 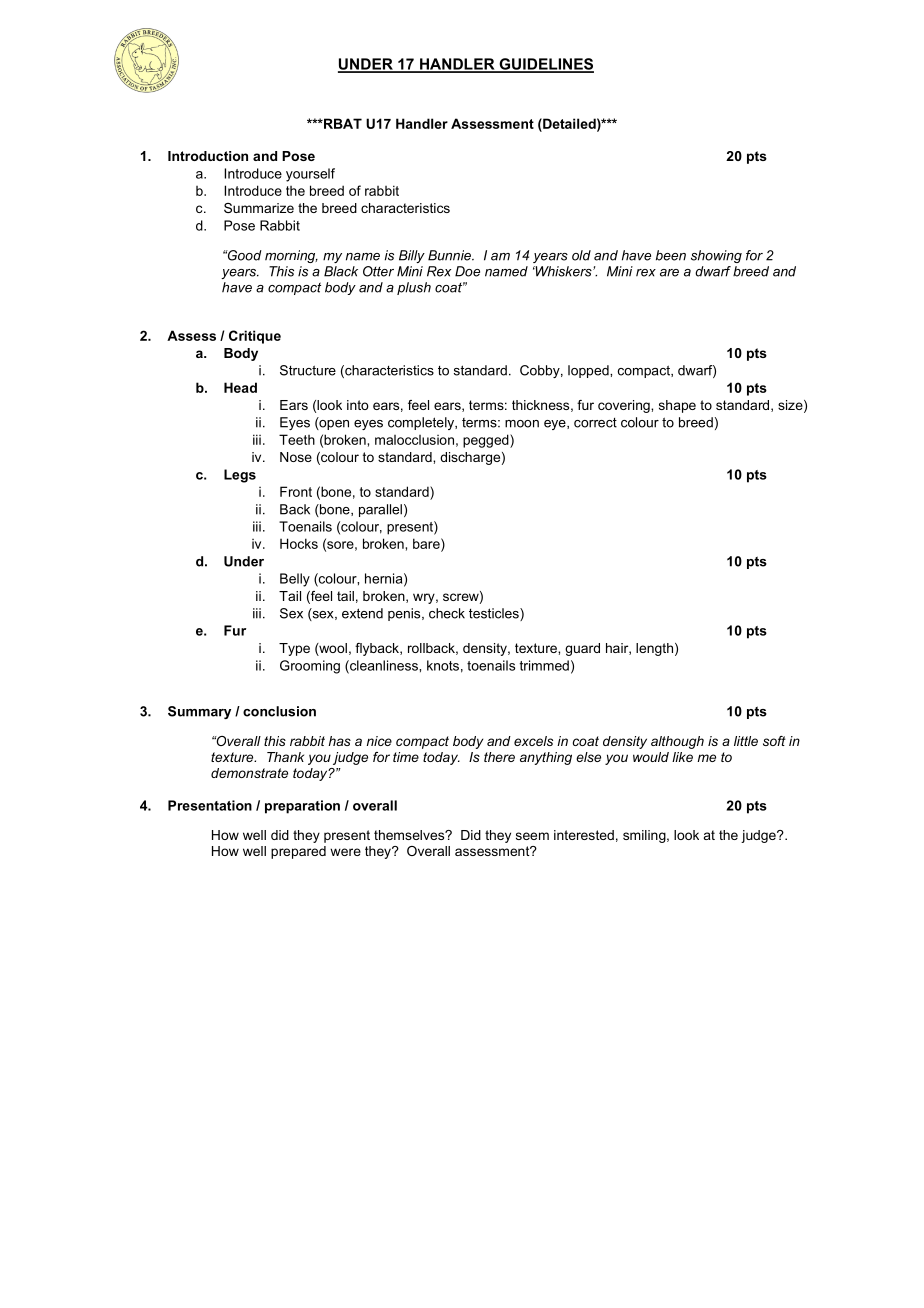 I want to click on seem, so click(x=532, y=836).
